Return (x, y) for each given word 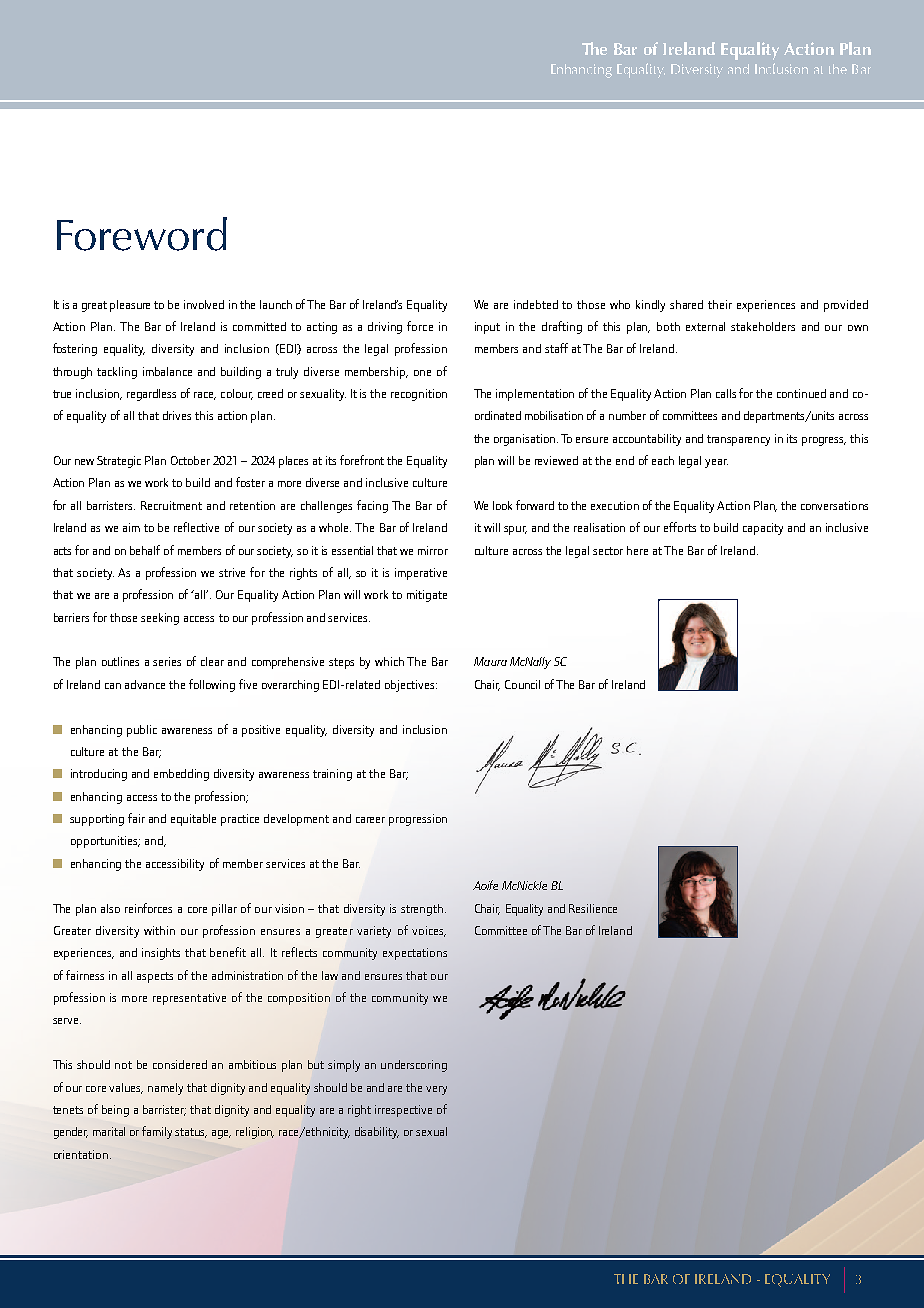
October (190, 460)
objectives (411, 686)
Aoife (485, 885)
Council (522, 684)
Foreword (142, 234)
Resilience (593, 908)
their (720, 304)
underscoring (414, 1066)
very (436, 1090)
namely (165, 1089)
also (110, 908)
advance (145, 684)
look (502, 505)
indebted (536, 304)
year (716, 463)
